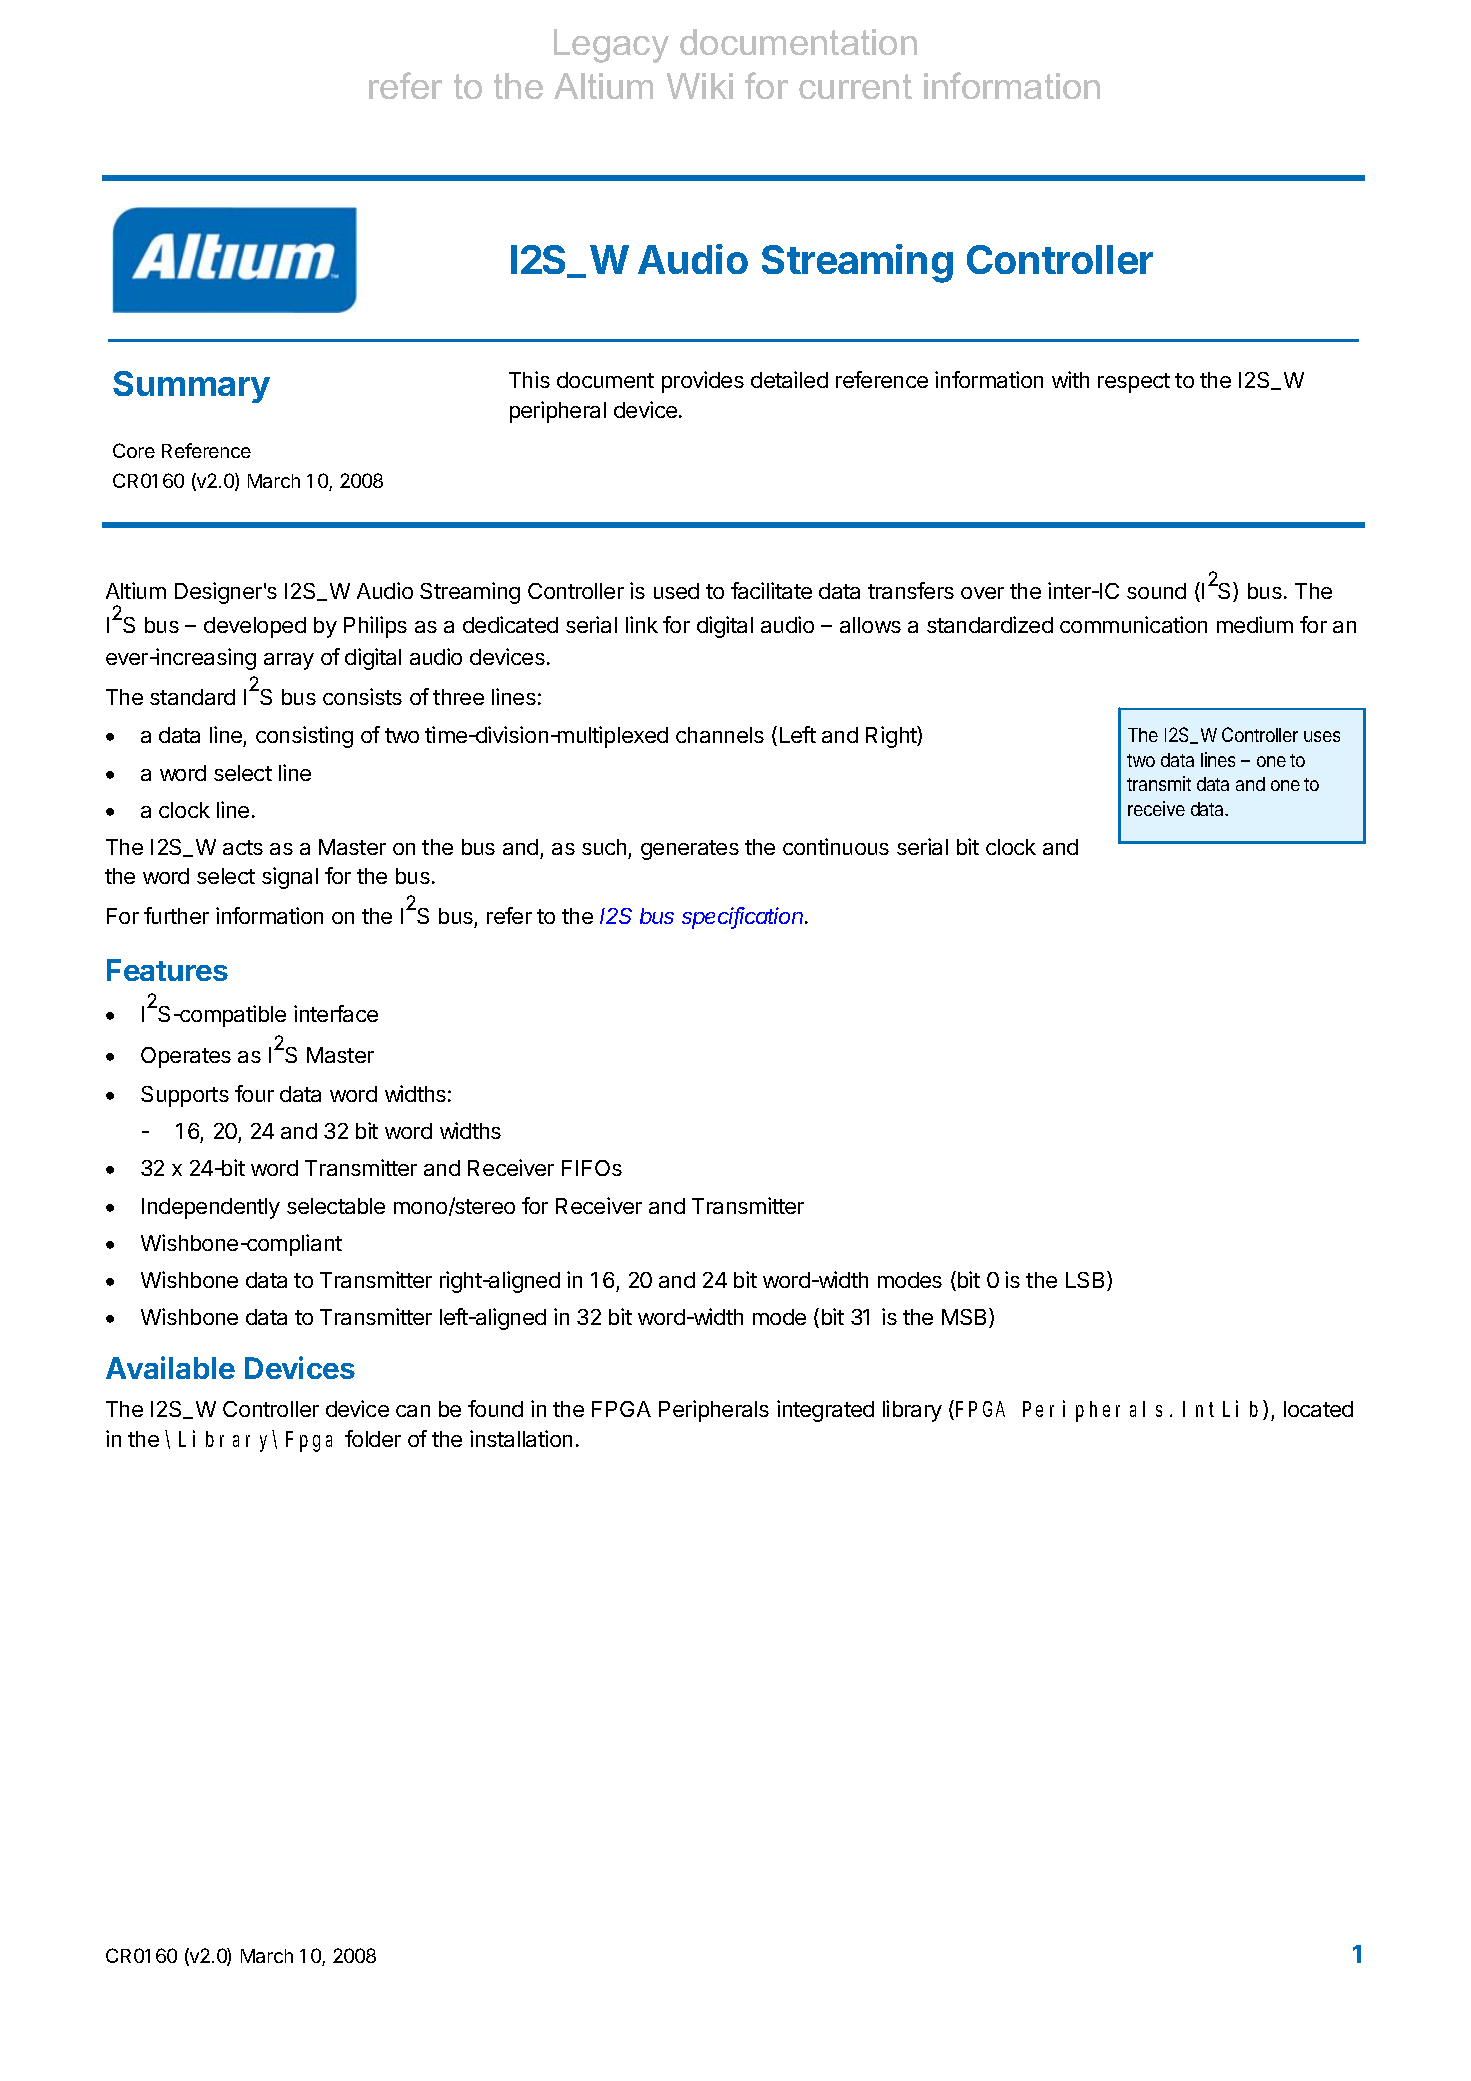 The image size is (1471, 2081). What do you see at coordinates (611, 46) in the image?
I see `Legacy` at bounding box center [611, 46].
